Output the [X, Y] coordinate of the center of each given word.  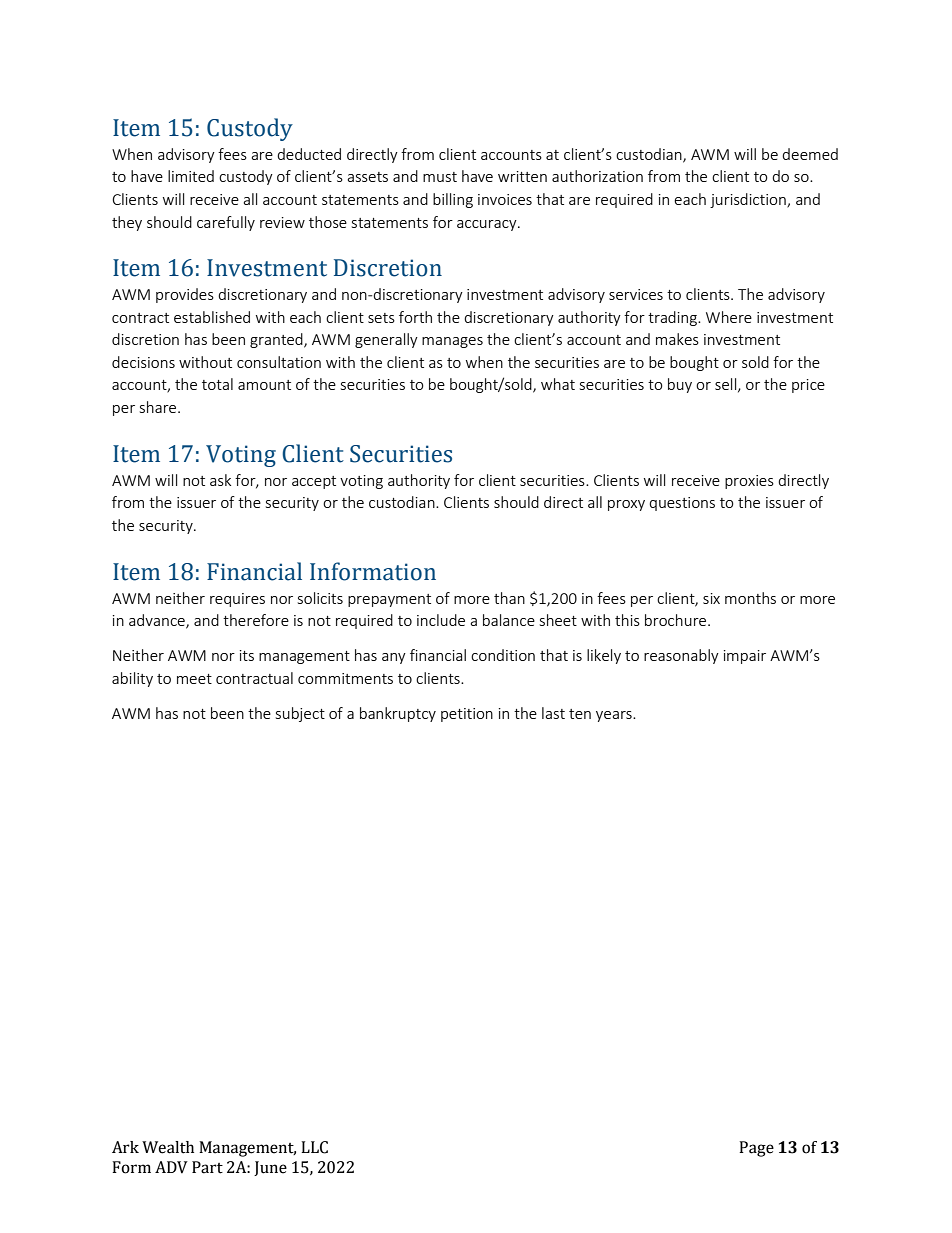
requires [237, 600]
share [159, 407]
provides [185, 295]
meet [194, 679]
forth [415, 317]
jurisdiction [749, 200]
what [558, 384]
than [509, 598]
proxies [749, 482]
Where [729, 317]
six [711, 598]
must [440, 177]
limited [191, 176]
